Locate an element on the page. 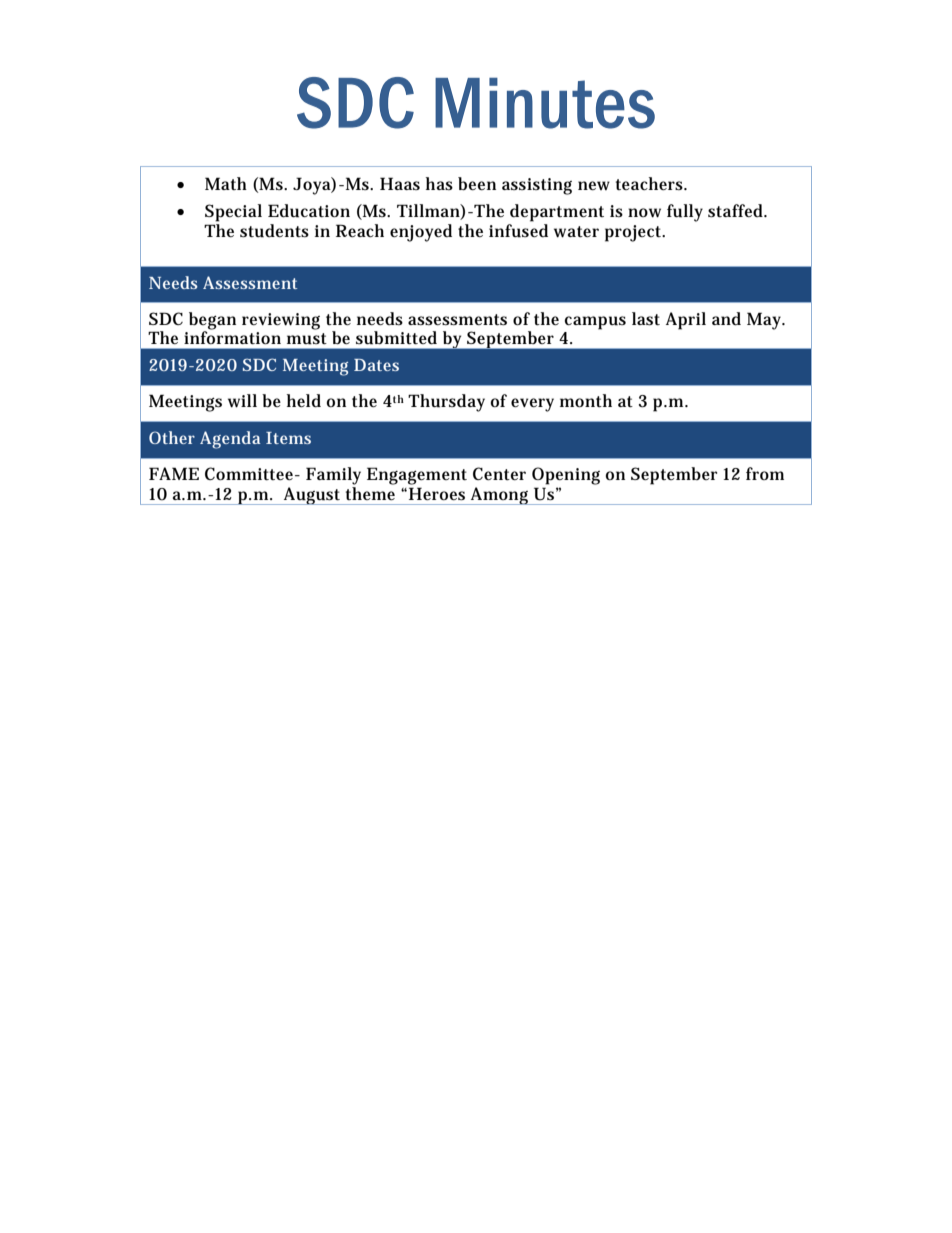 The height and width of the image is (1233, 952). will is located at coordinates (242, 401).
